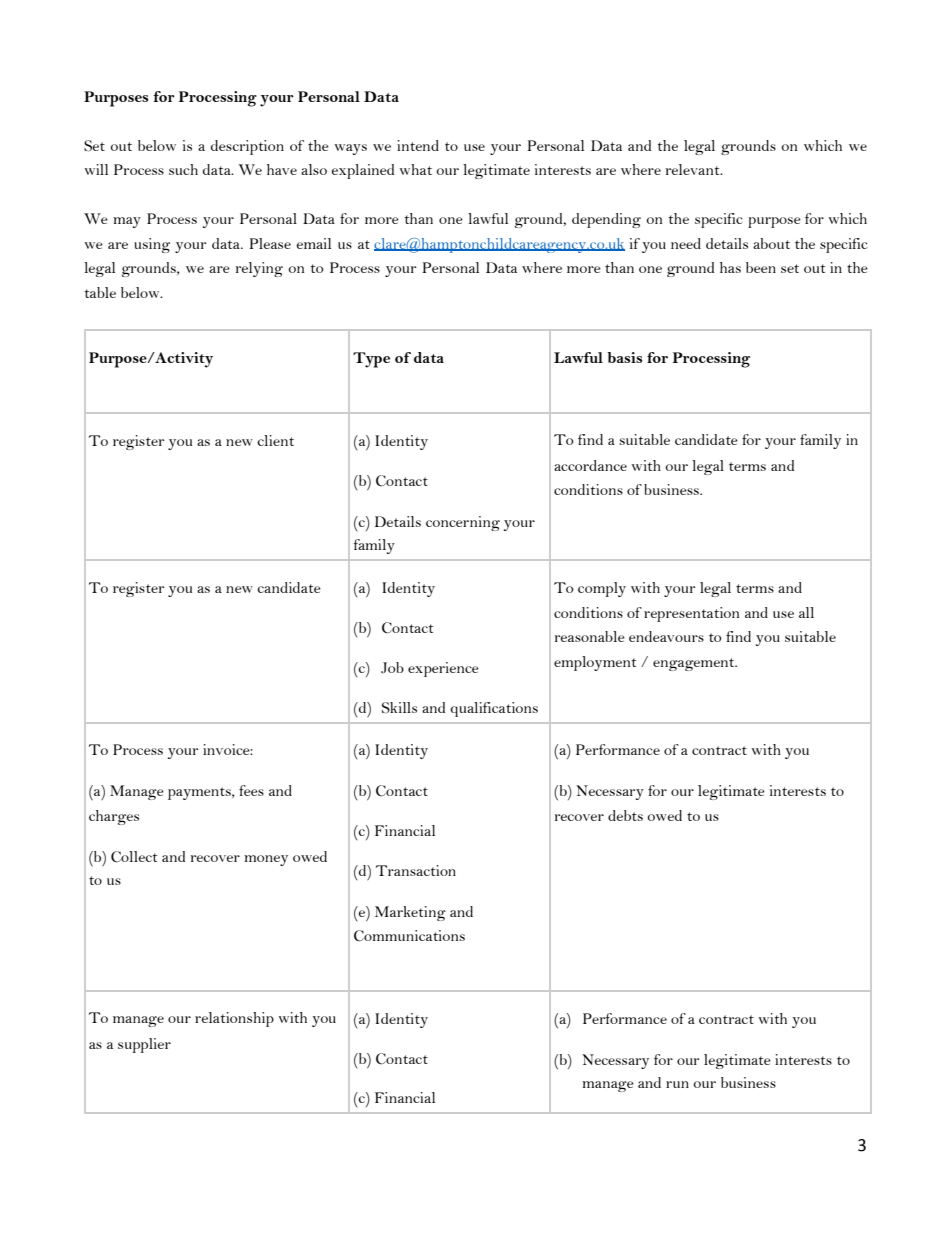  Describe the element at coordinates (494, 709) in the screenshot. I see `qualifications` at that location.
